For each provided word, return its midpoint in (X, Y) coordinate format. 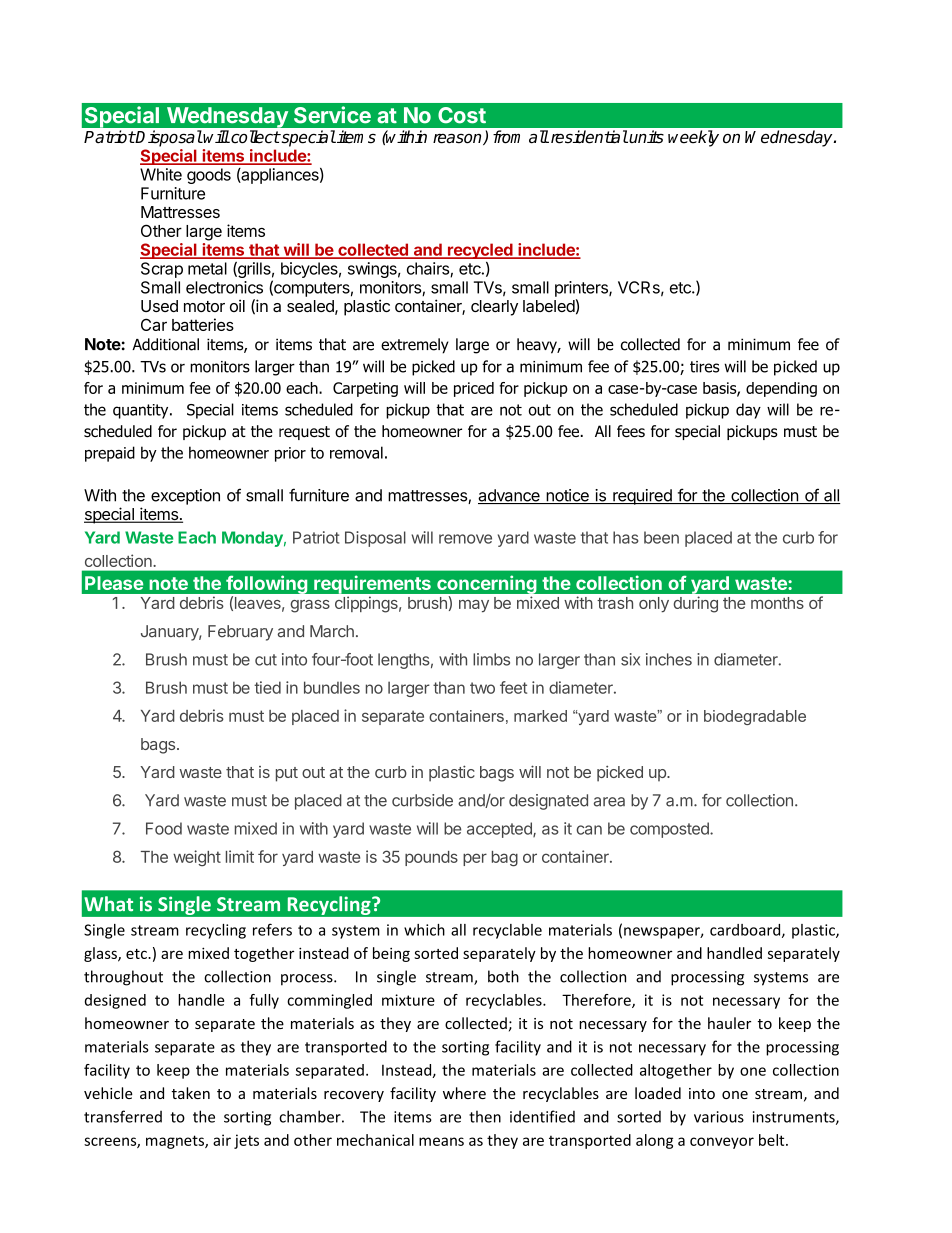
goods (209, 176)
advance (510, 496)
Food (164, 828)
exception (185, 497)
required (642, 497)
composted (670, 830)
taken (191, 1093)
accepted (500, 830)
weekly (693, 138)
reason (458, 139)
